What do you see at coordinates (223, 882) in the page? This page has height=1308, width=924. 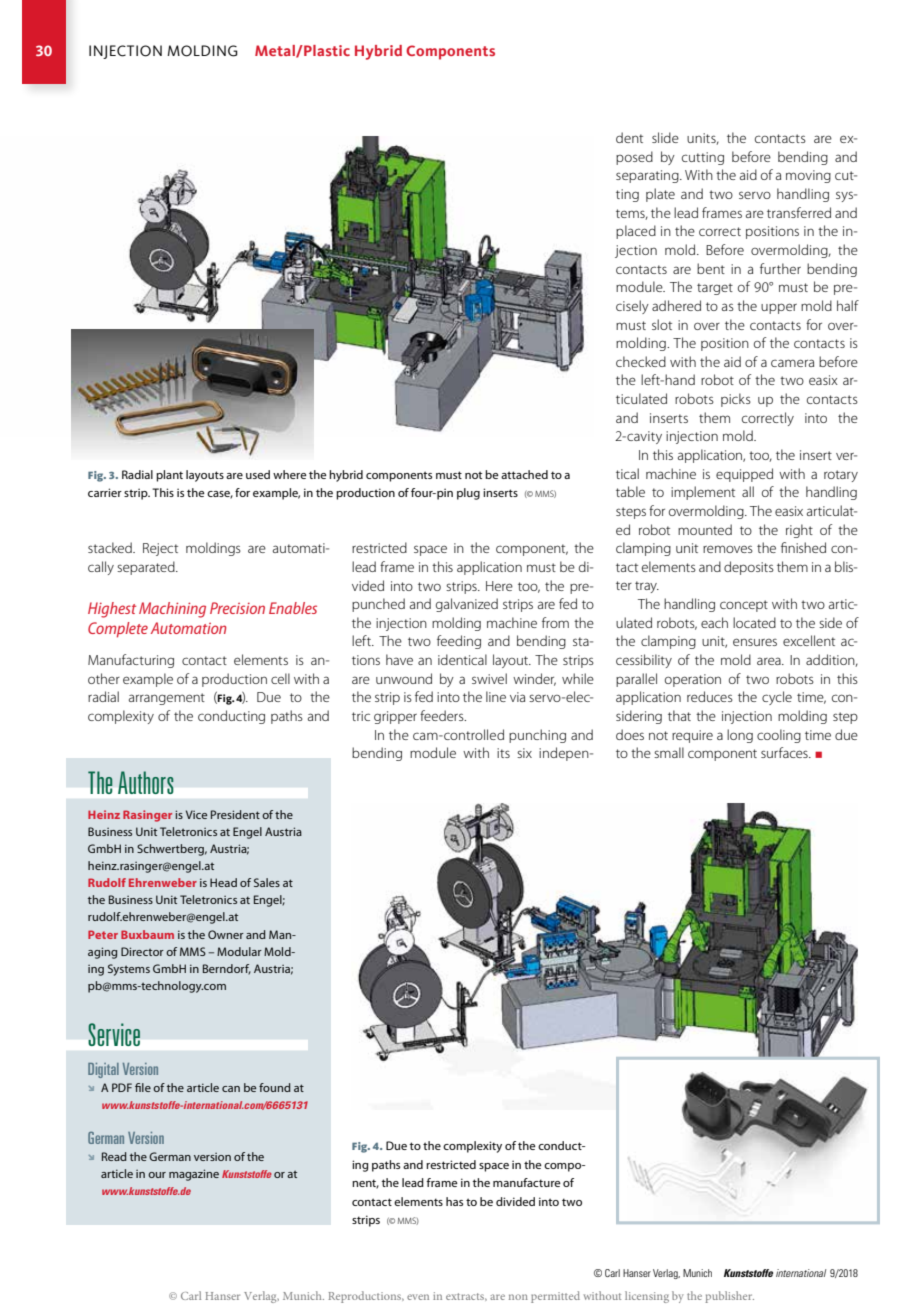 I see `Head` at bounding box center [223, 882].
